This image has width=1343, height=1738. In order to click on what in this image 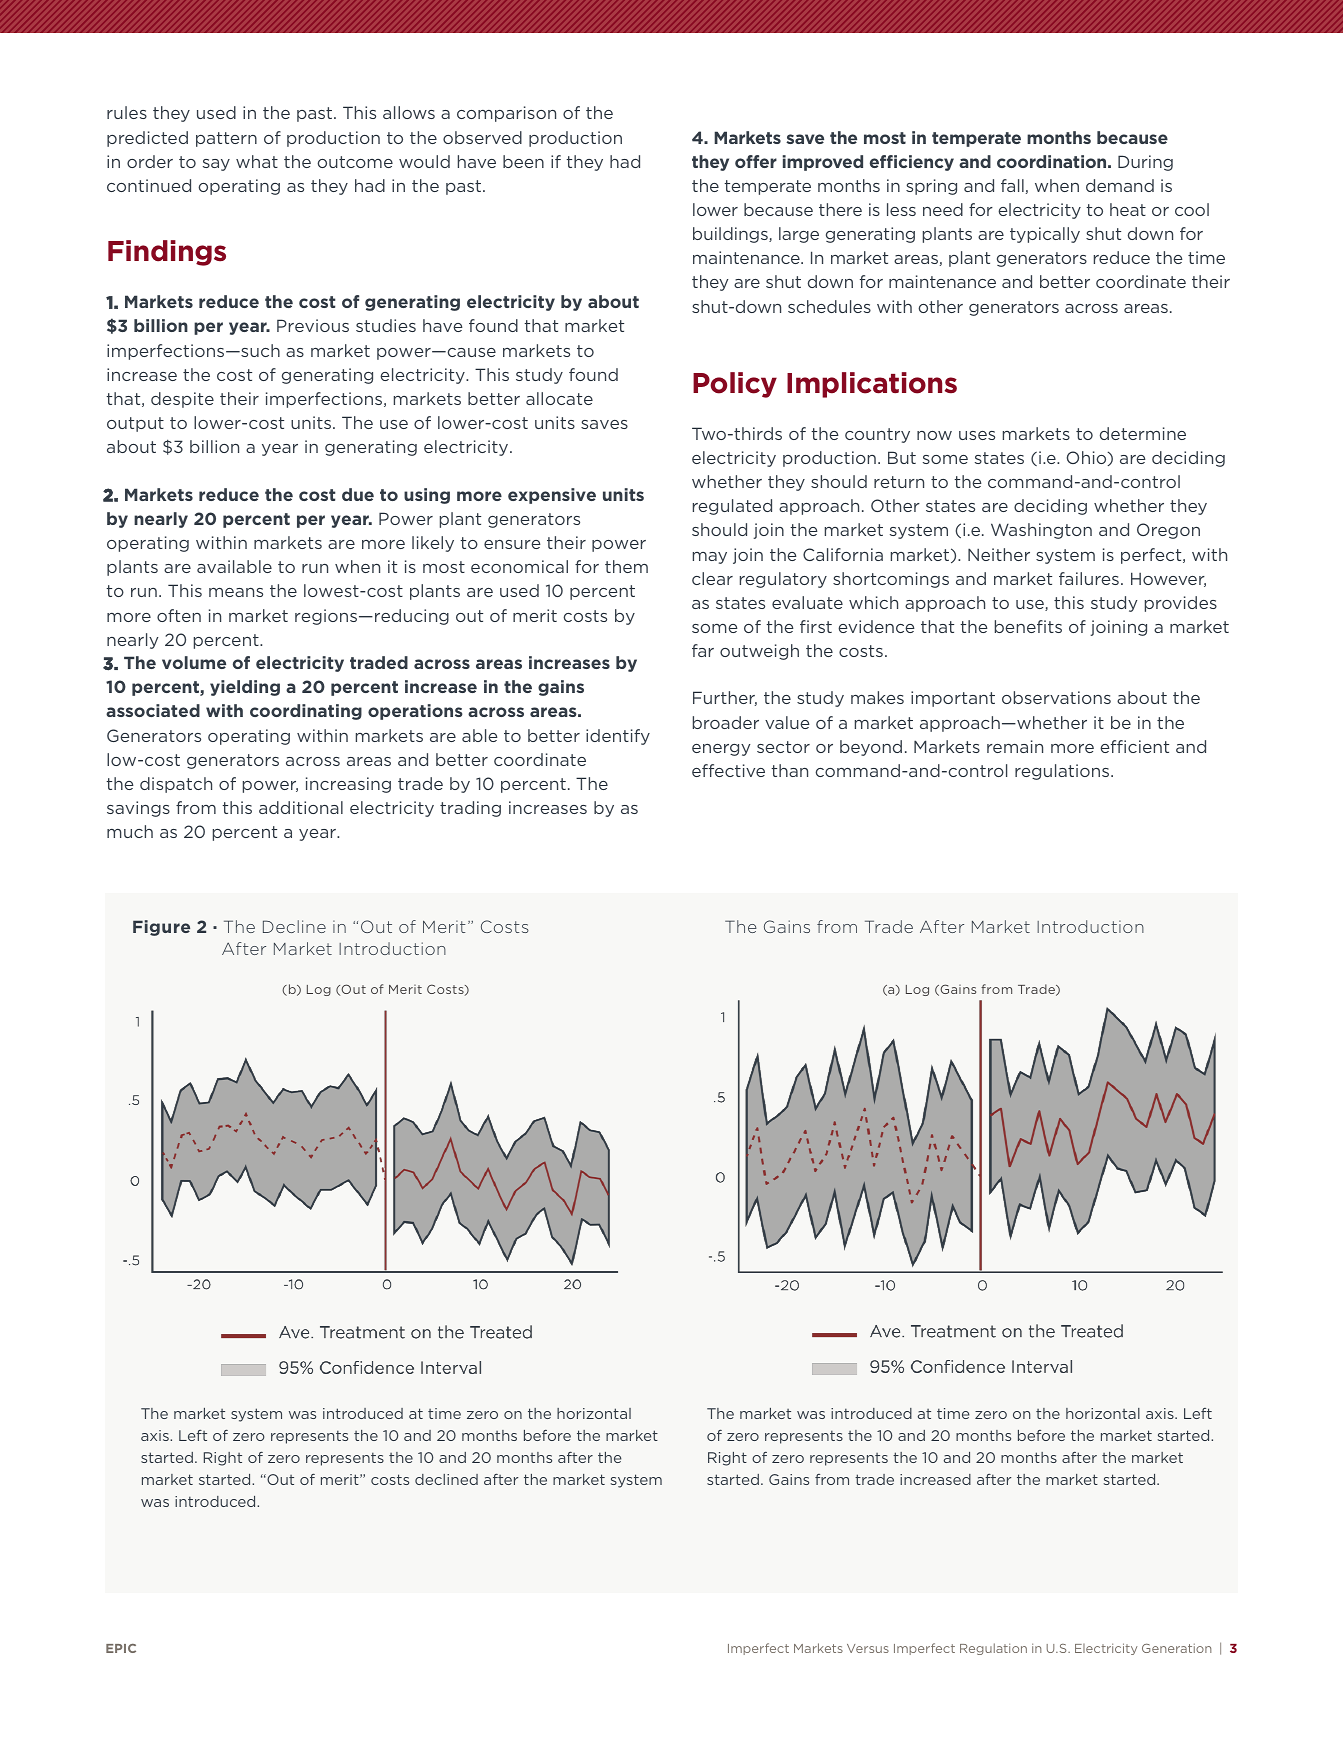, I will do `click(257, 161)`.
